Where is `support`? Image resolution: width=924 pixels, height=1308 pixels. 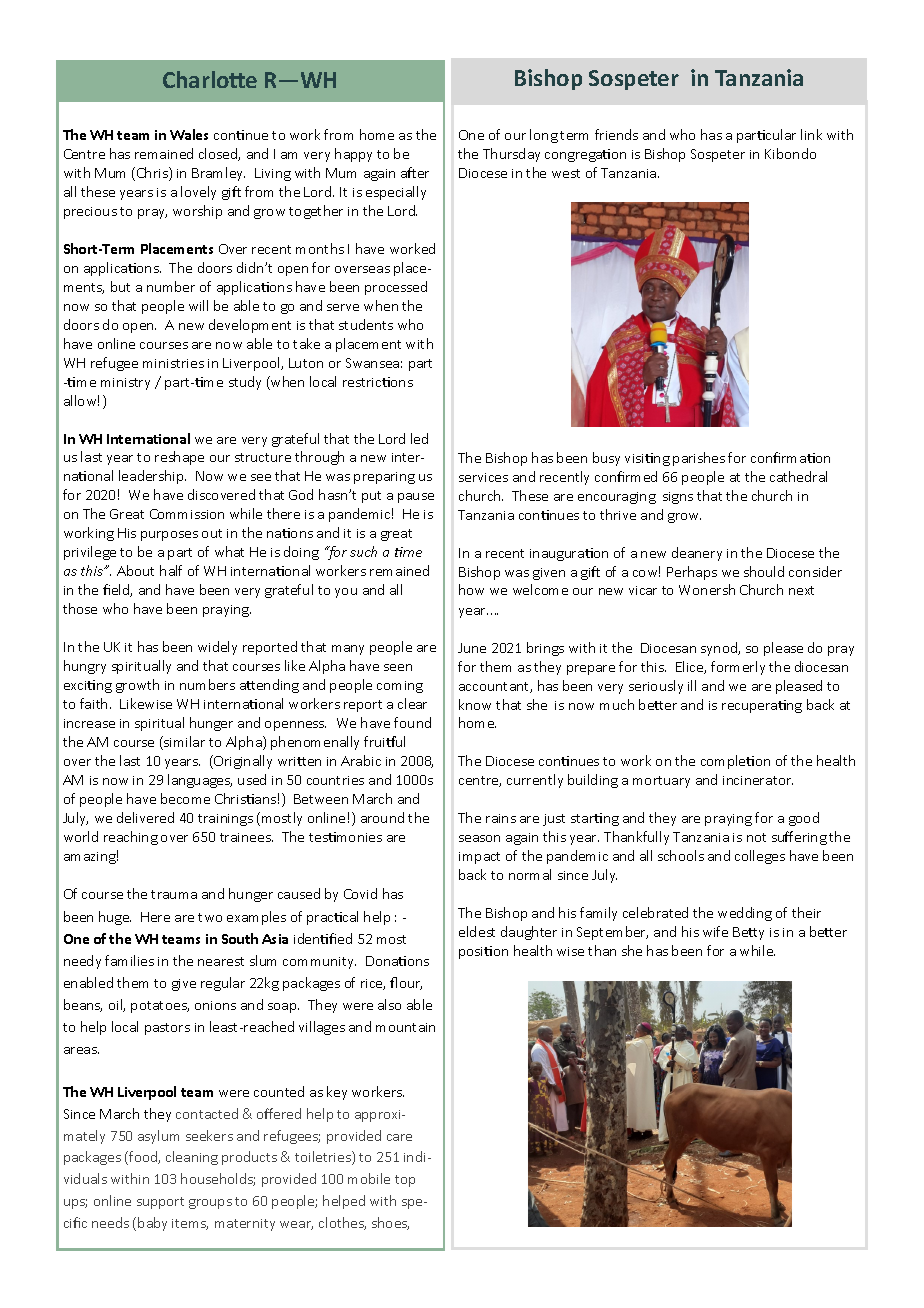 support is located at coordinates (160, 1203).
